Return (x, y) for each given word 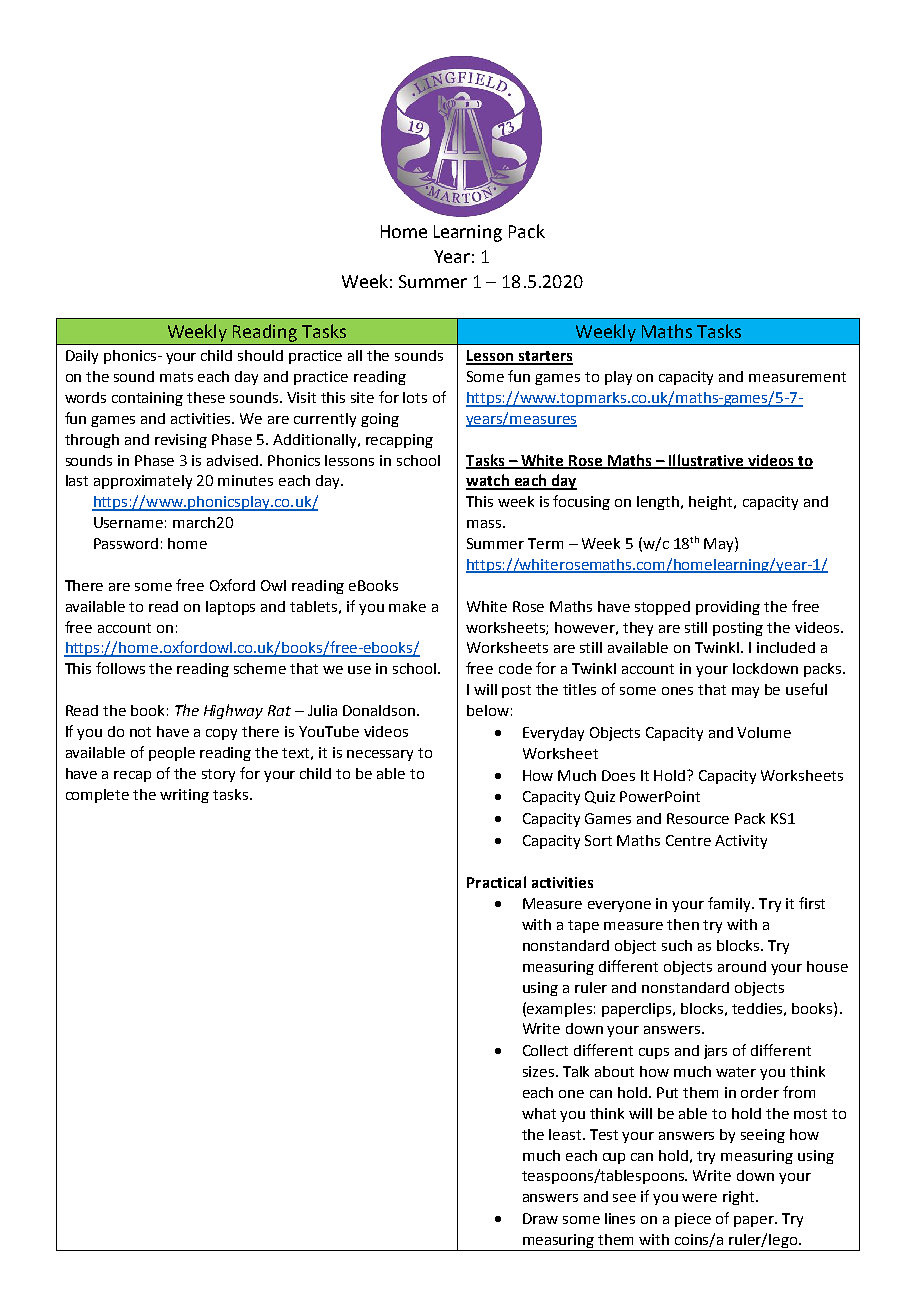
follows (120, 668)
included (786, 647)
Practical (496, 882)
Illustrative (706, 461)
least (566, 1134)
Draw (540, 1218)
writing (184, 796)
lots (415, 397)
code (515, 668)
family (730, 904)
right (740, 1198)
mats (176, 377)
